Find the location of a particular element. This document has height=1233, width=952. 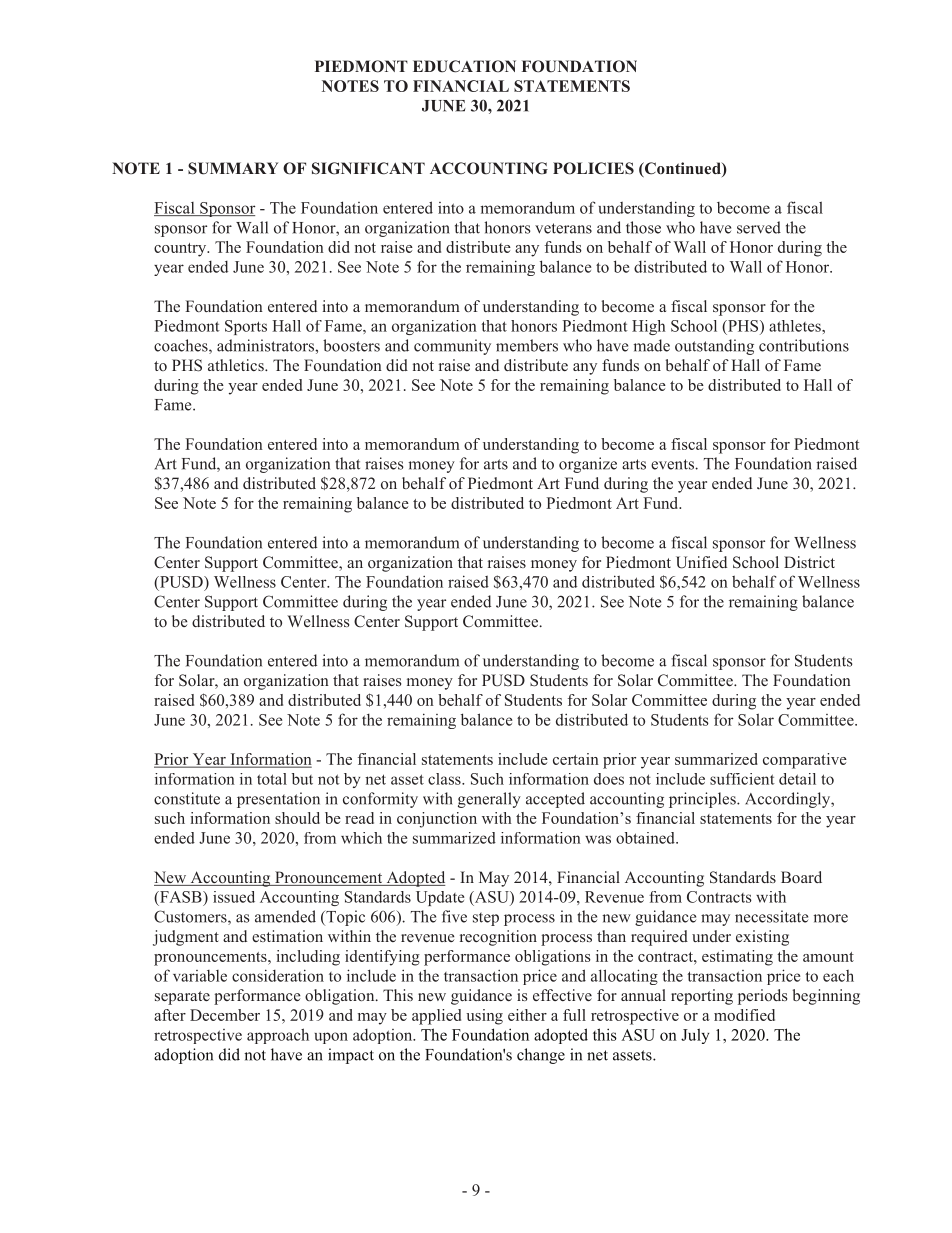

outstanding is located at coordinates (714, 347).
